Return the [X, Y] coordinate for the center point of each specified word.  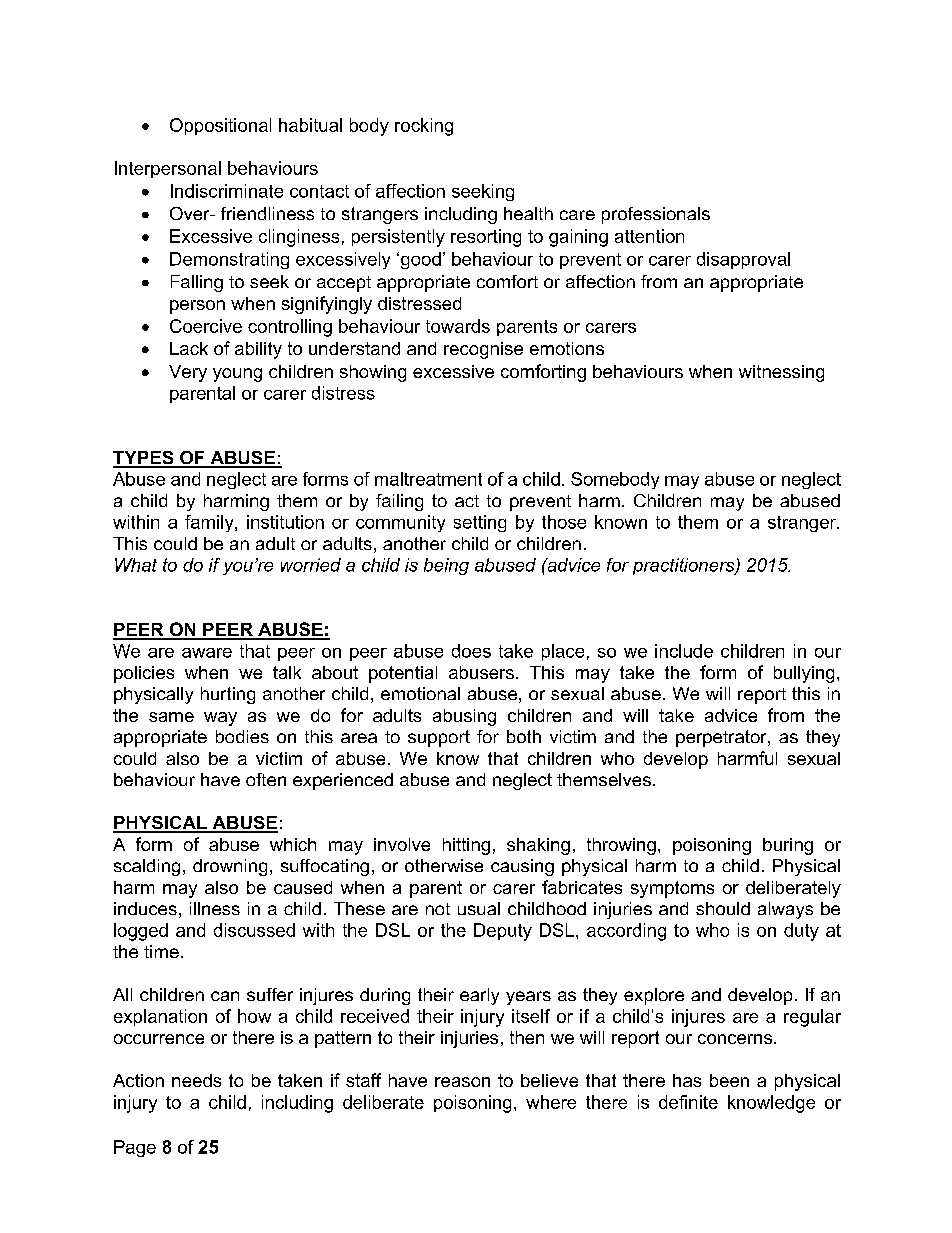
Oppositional [220, 126]
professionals [656, 215]
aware [207, 653]
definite [688, 1102]
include [684, 651]
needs [196, 1080]
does [471, 651]
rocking [424, 127]
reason [462, 1082]
